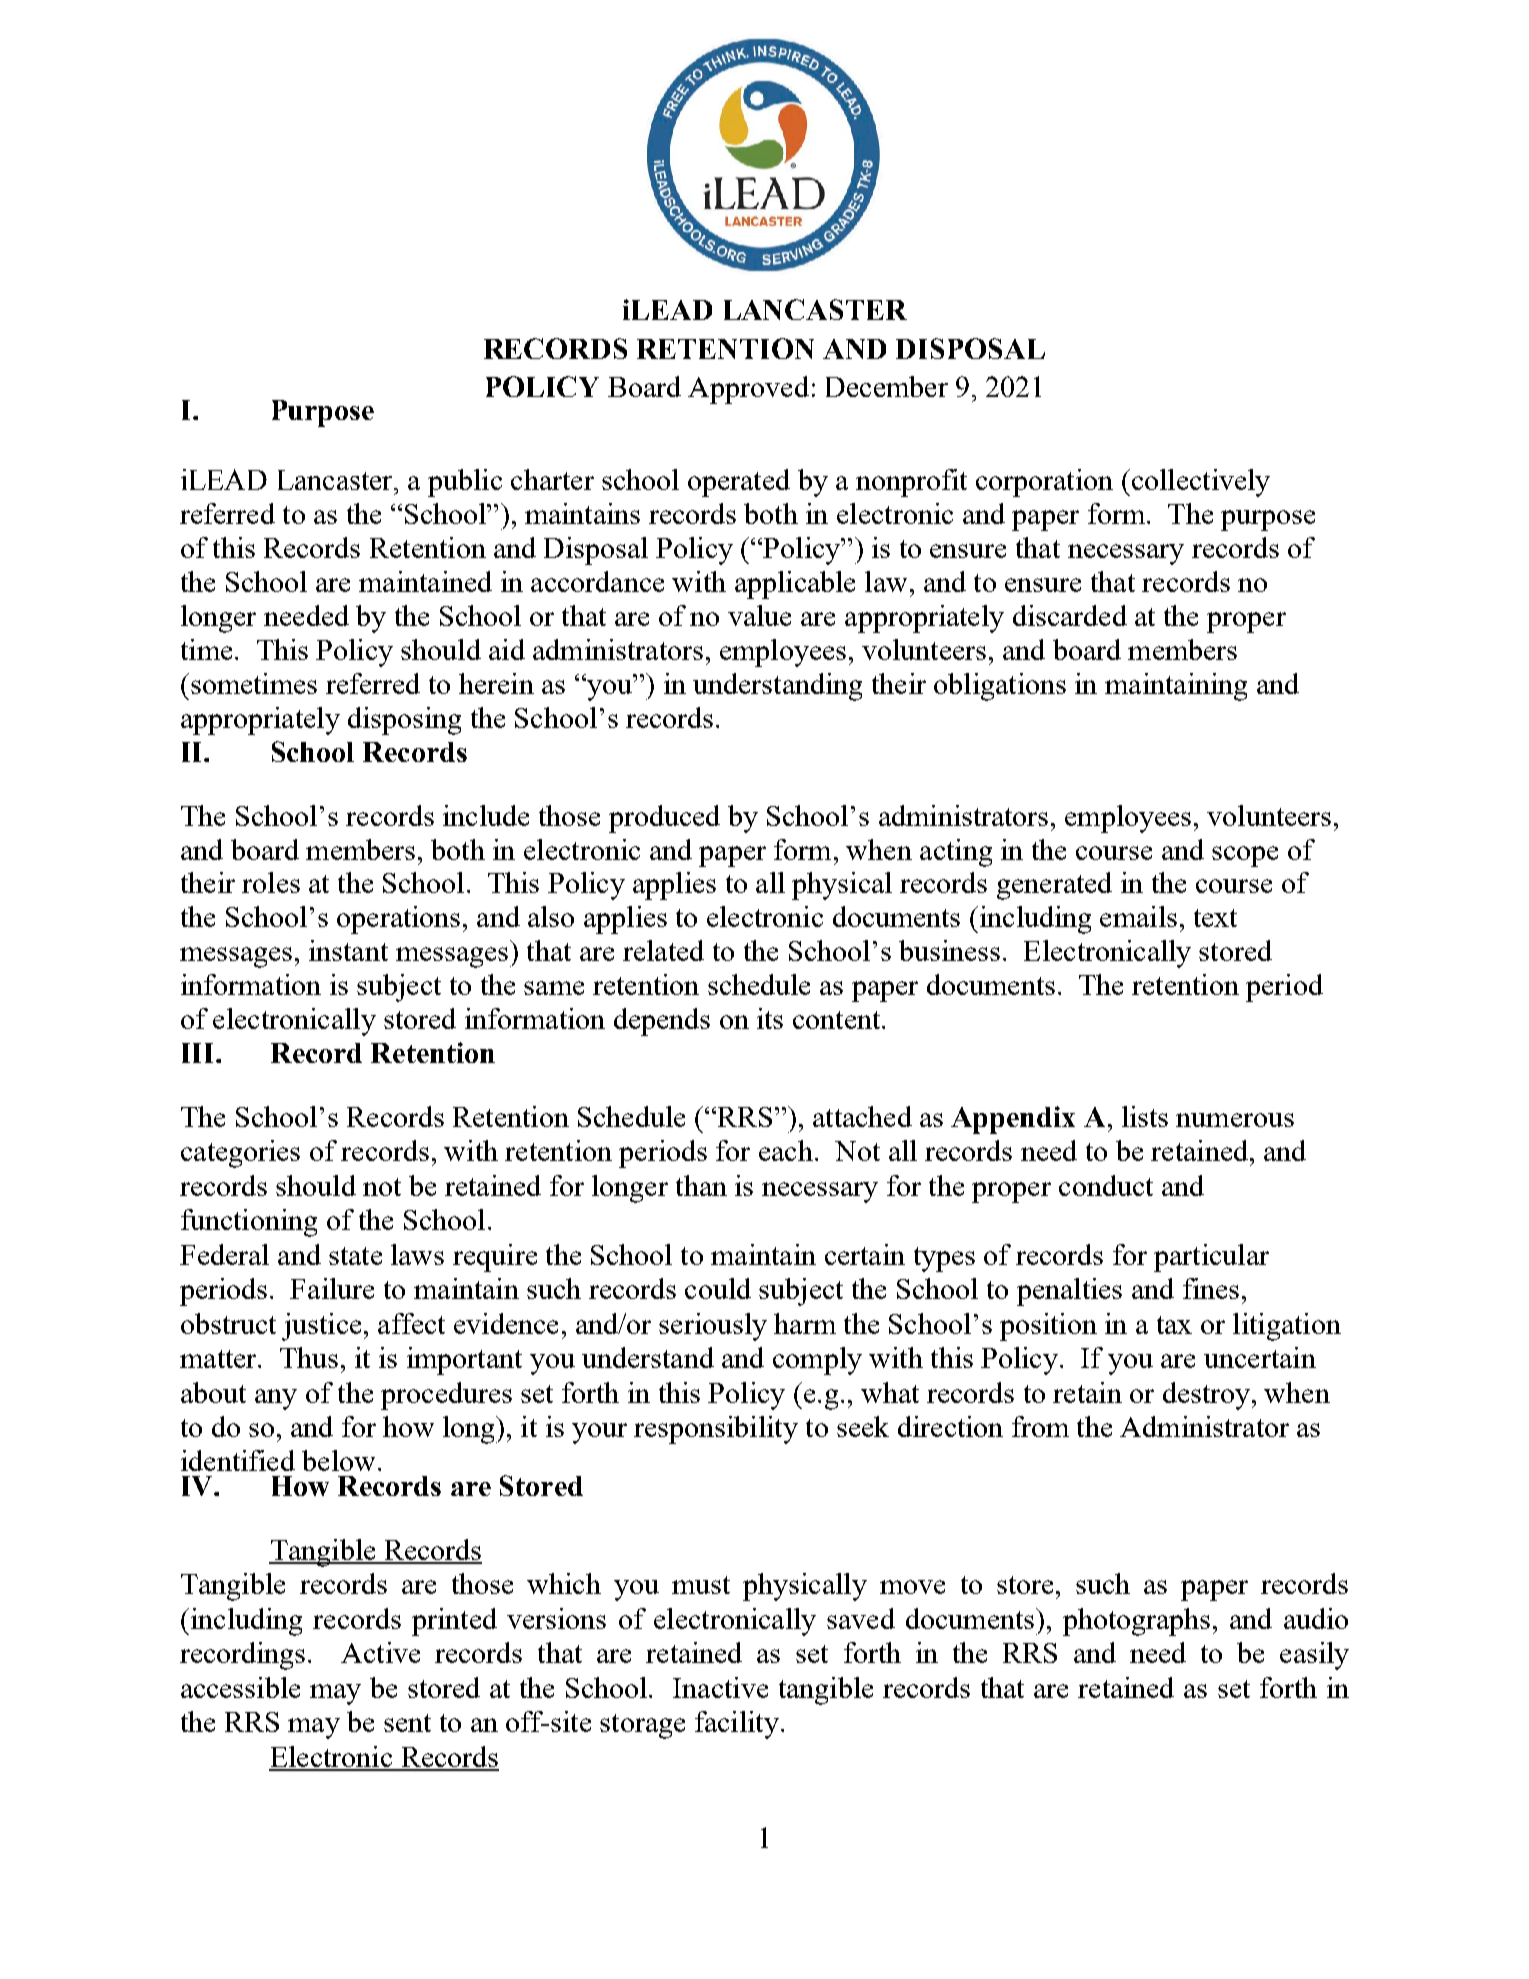 The height and width of the screenshot is (1979, 1529). What do you see at coordinates (240, 1687) in the screenshot?
I see `accessible` at bounding box center [240, 1687].
